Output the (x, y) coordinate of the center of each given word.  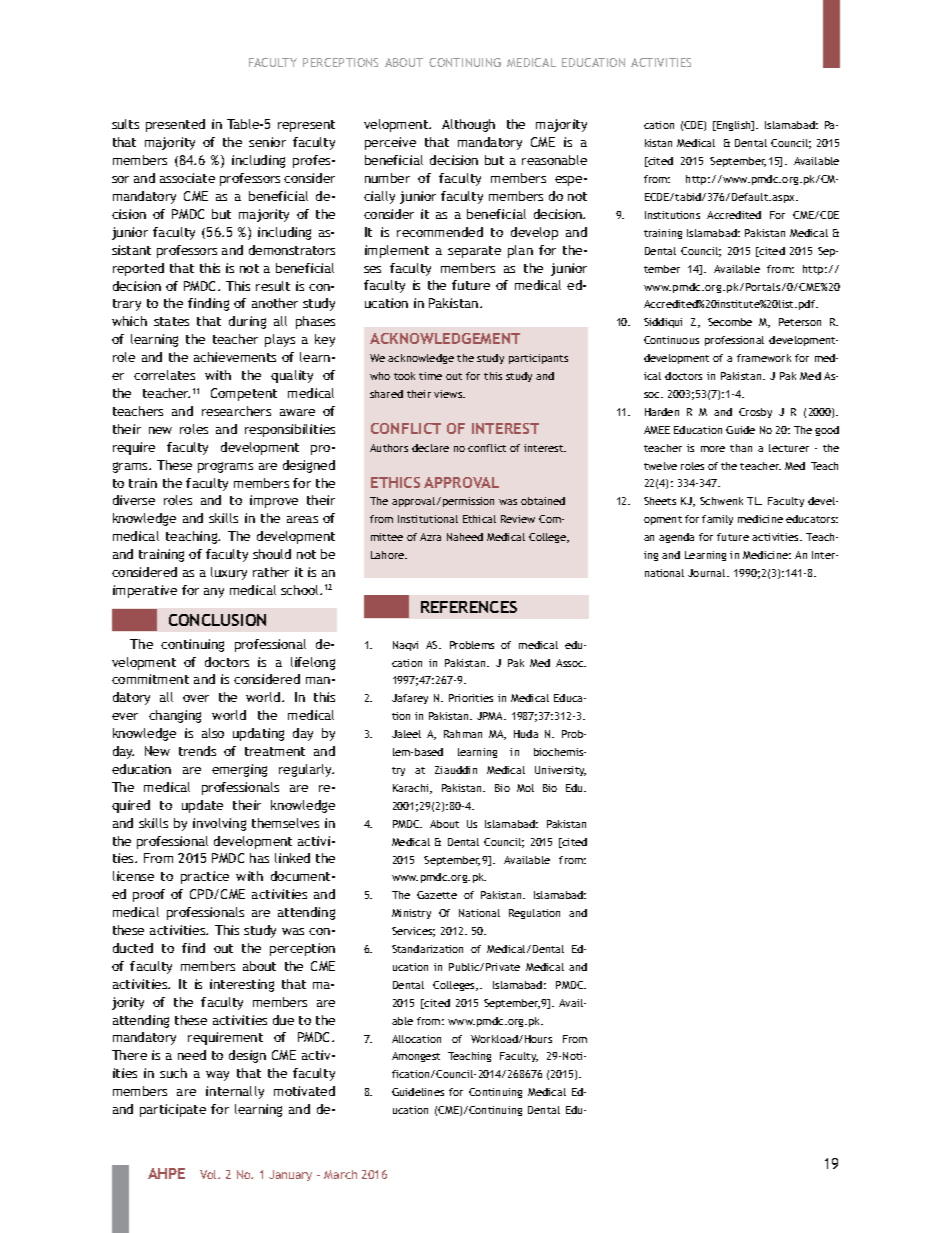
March (340, 1174)
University (560, 771)
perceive (390, 143)
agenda (676, 538)
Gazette (437, 895)
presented (175, 125)
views (449, 394)
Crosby (755, 413)
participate (173, 1110)
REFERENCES (469, 607)
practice (205, 877)
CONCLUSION (217, 620)
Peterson (800, 322)
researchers (236, 411)
